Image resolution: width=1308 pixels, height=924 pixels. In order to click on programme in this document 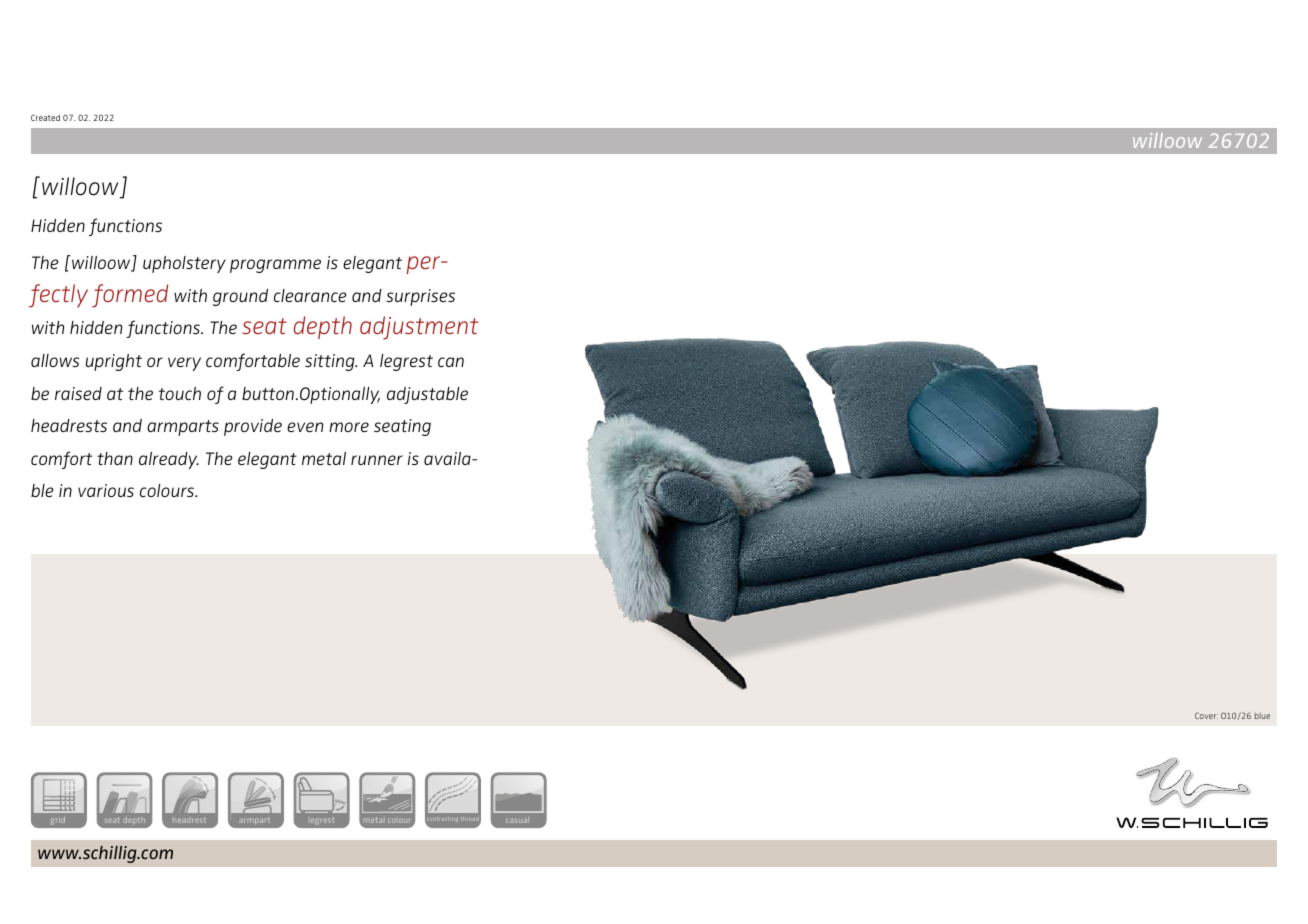, I will do `click(275, 266)`.
